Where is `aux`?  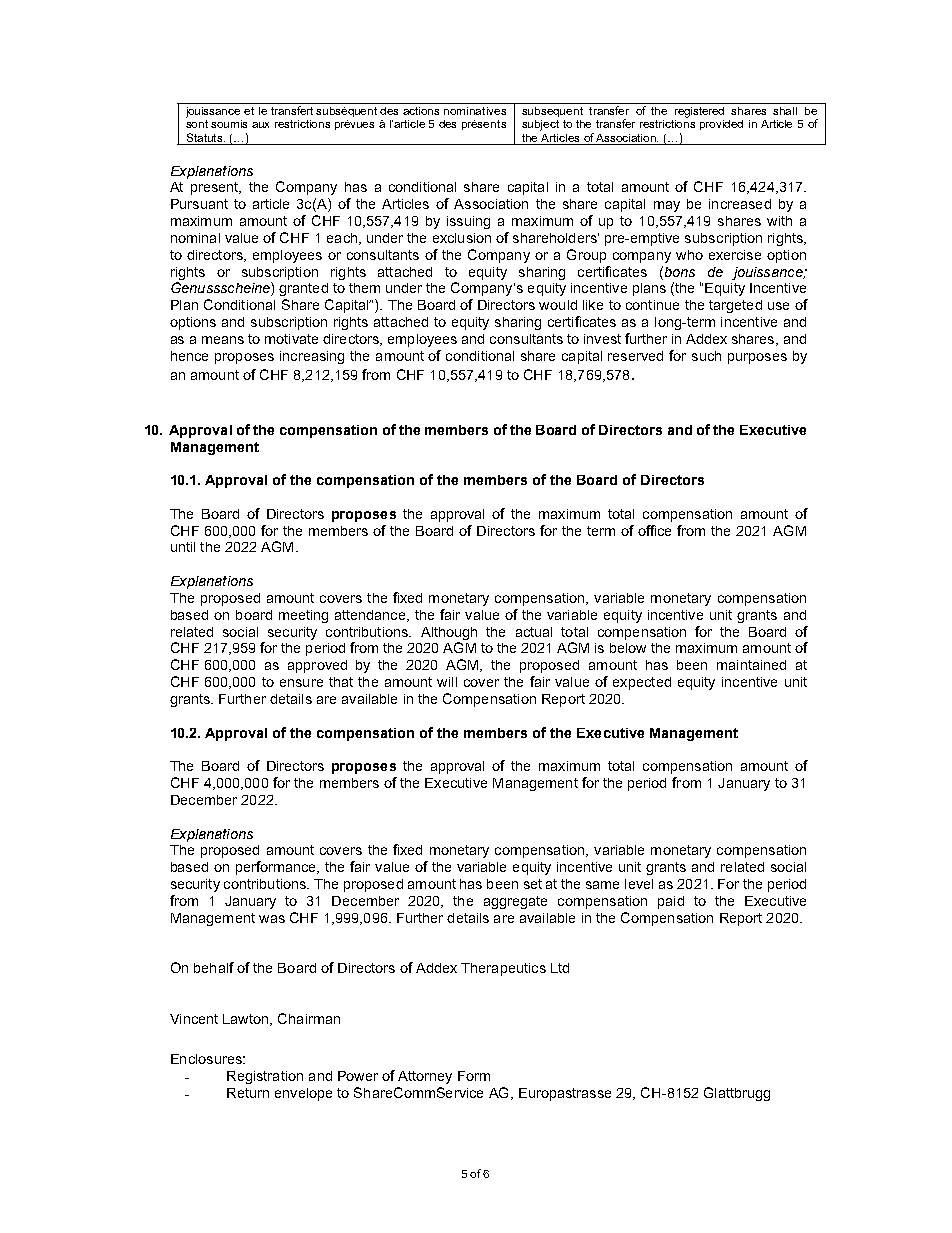 aux is located at coordinates (260, 125).
